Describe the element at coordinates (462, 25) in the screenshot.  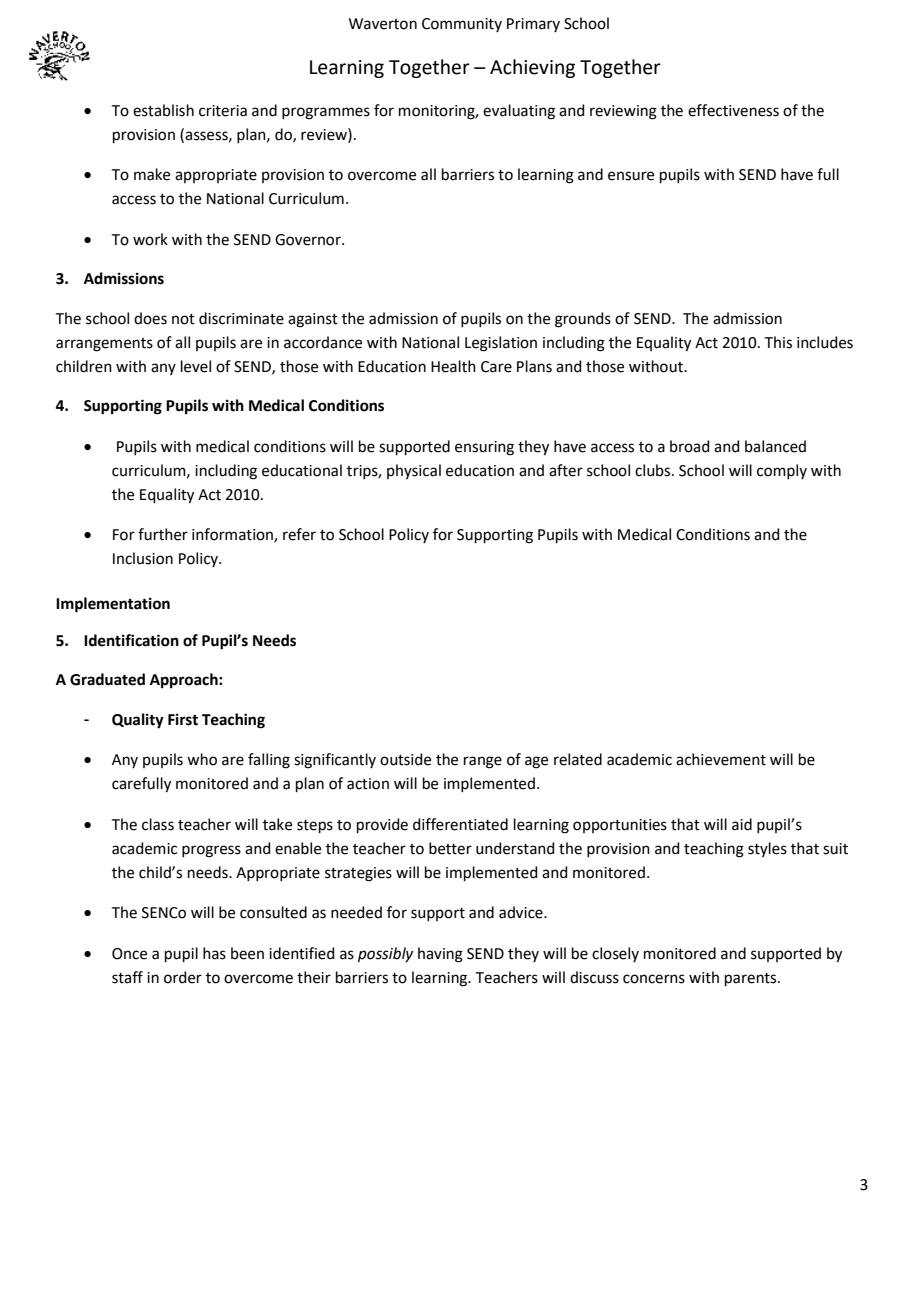
I see `Community` at that location.
